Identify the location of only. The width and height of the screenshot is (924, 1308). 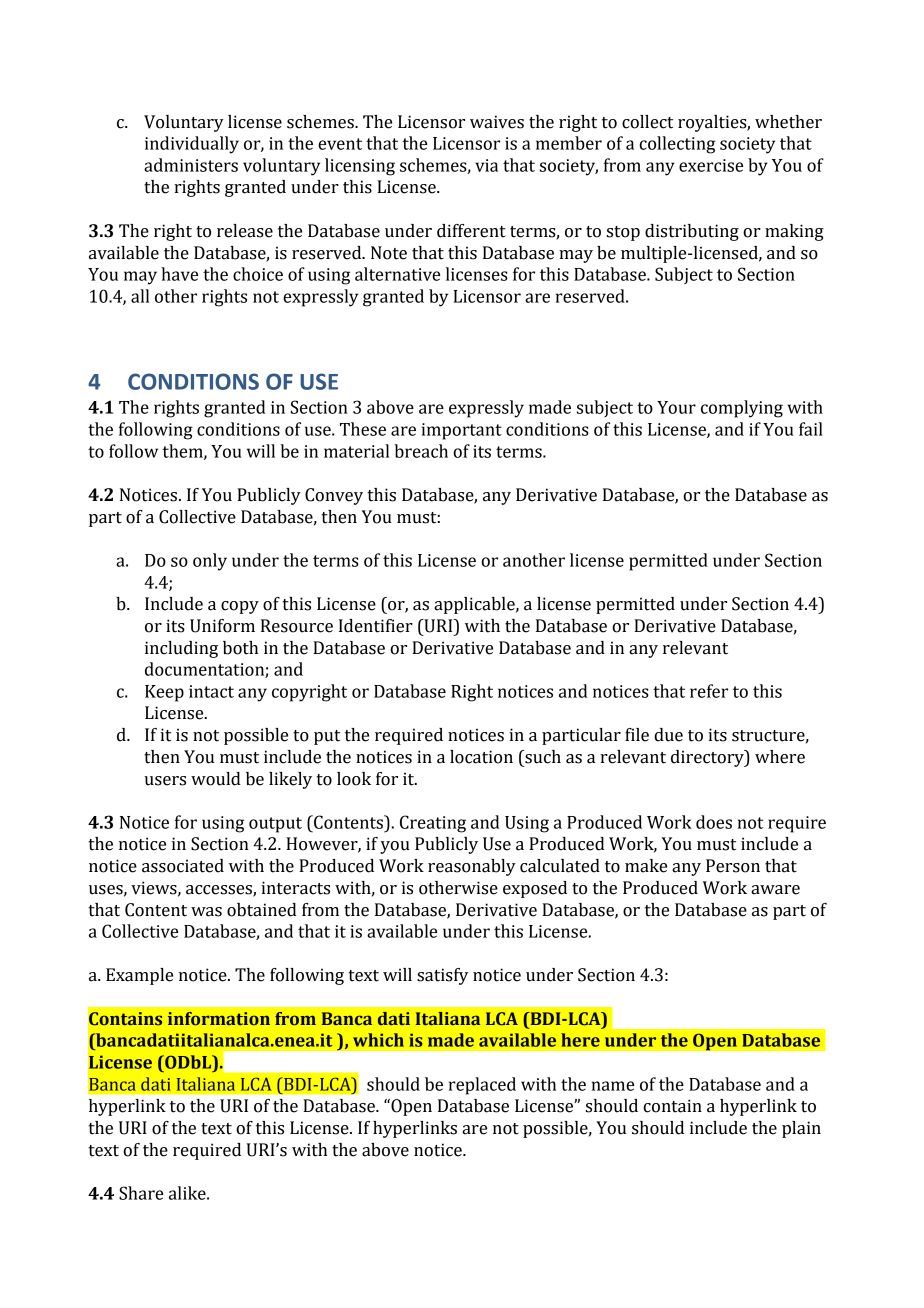
(210, 562).
